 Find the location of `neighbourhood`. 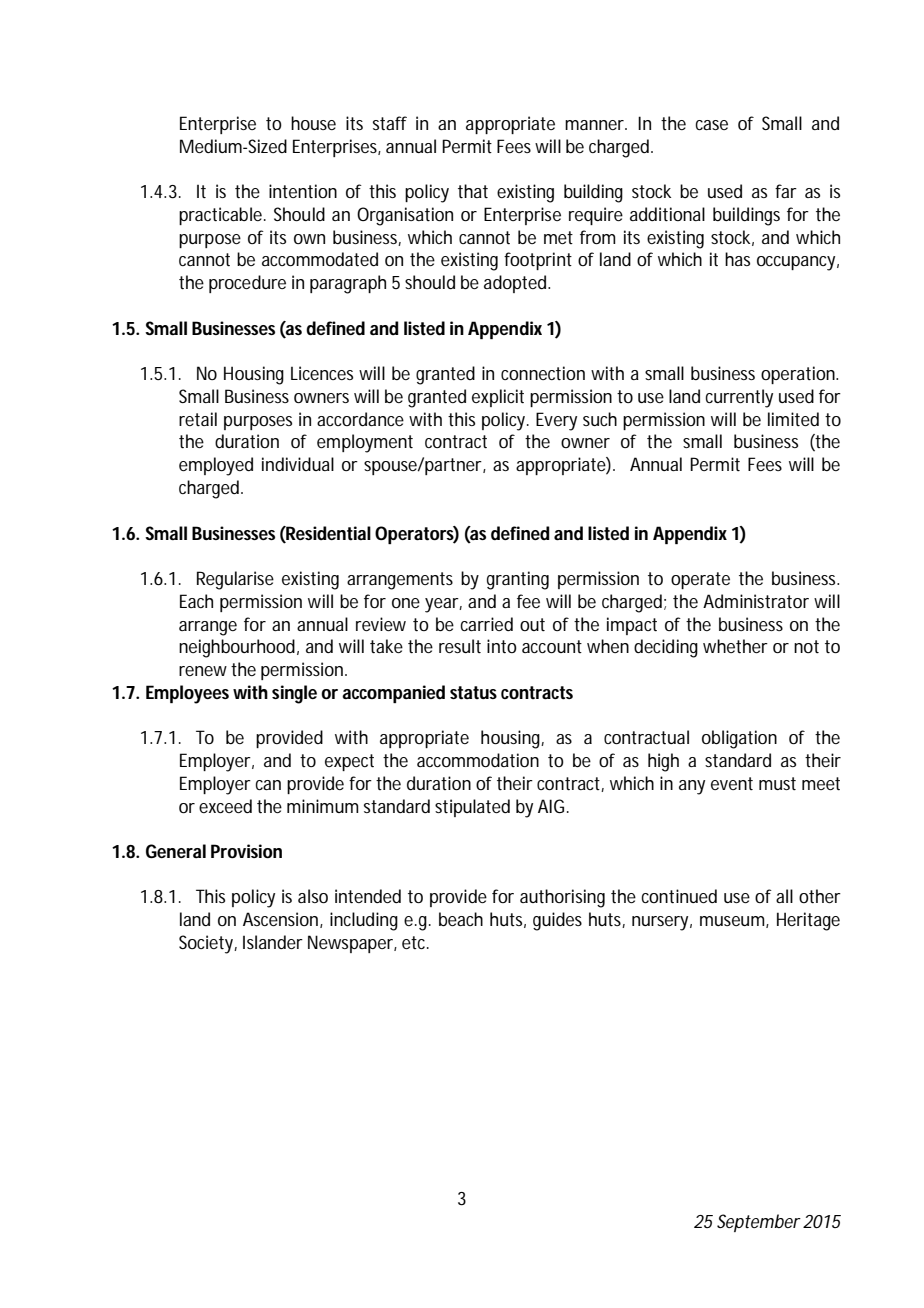

neighbourhood is located at coordinates (237, 648).
